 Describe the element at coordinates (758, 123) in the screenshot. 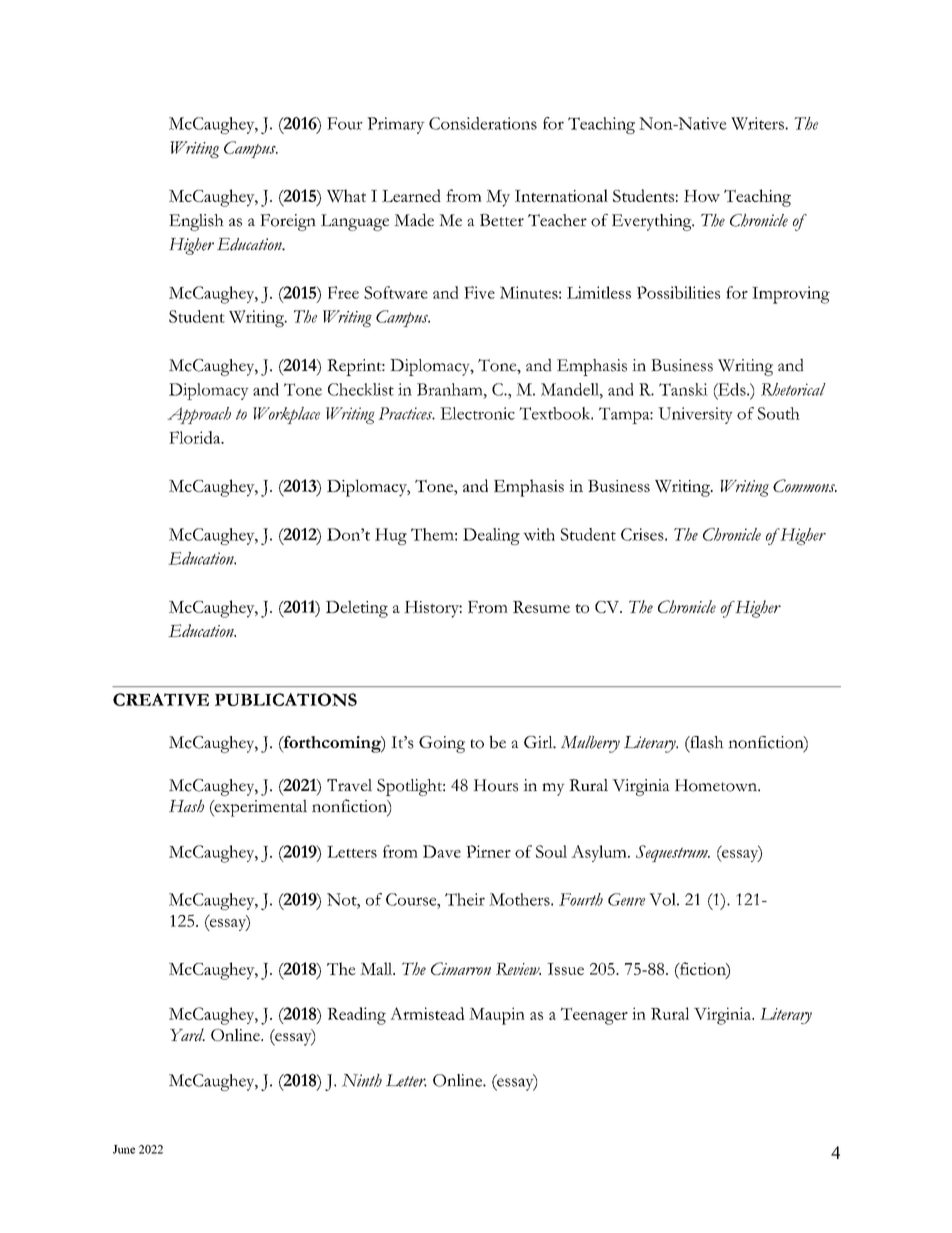

I see `Writers` at that location.
